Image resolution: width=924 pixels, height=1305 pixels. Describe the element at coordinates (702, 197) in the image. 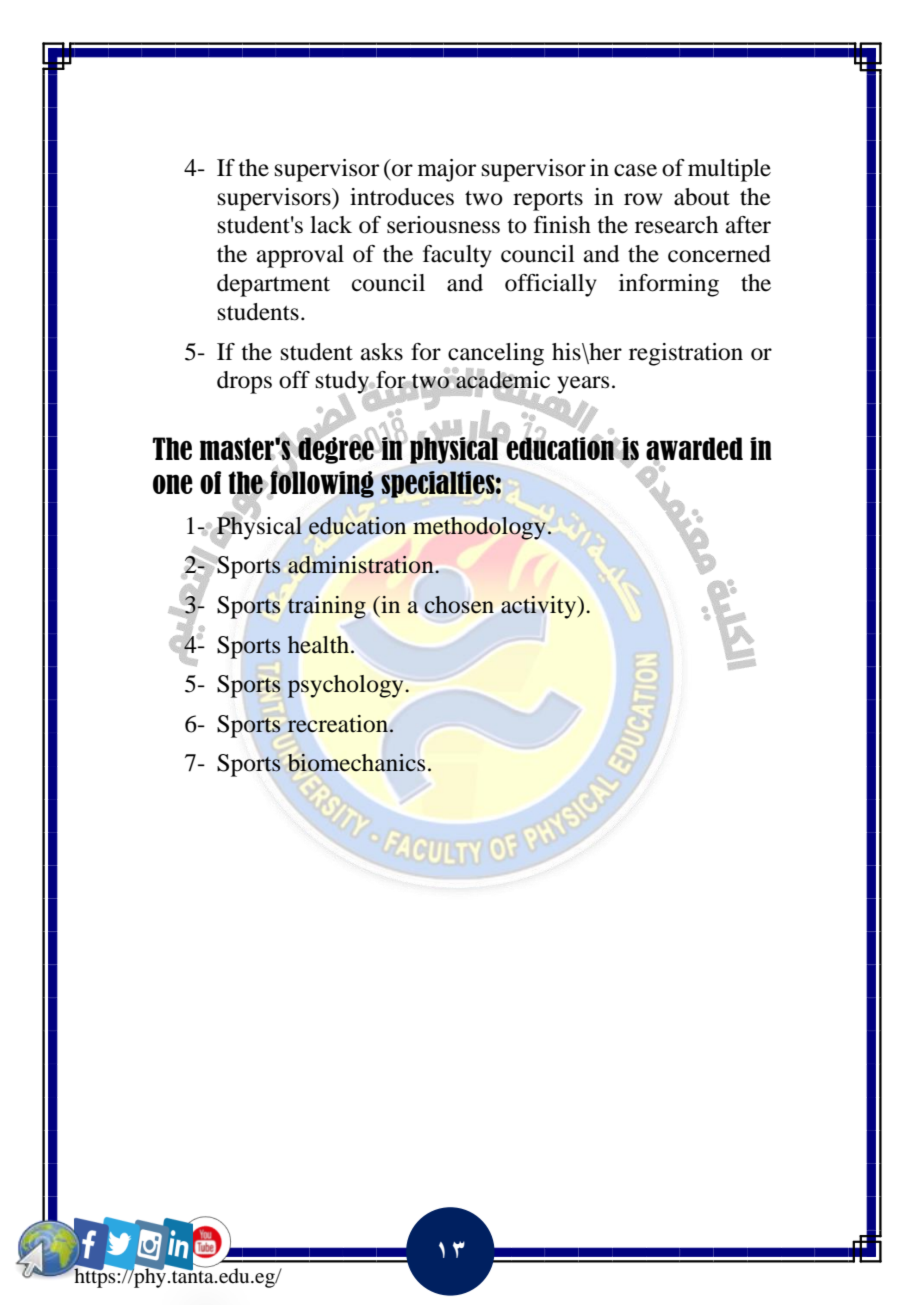

I see `about` at that location.
